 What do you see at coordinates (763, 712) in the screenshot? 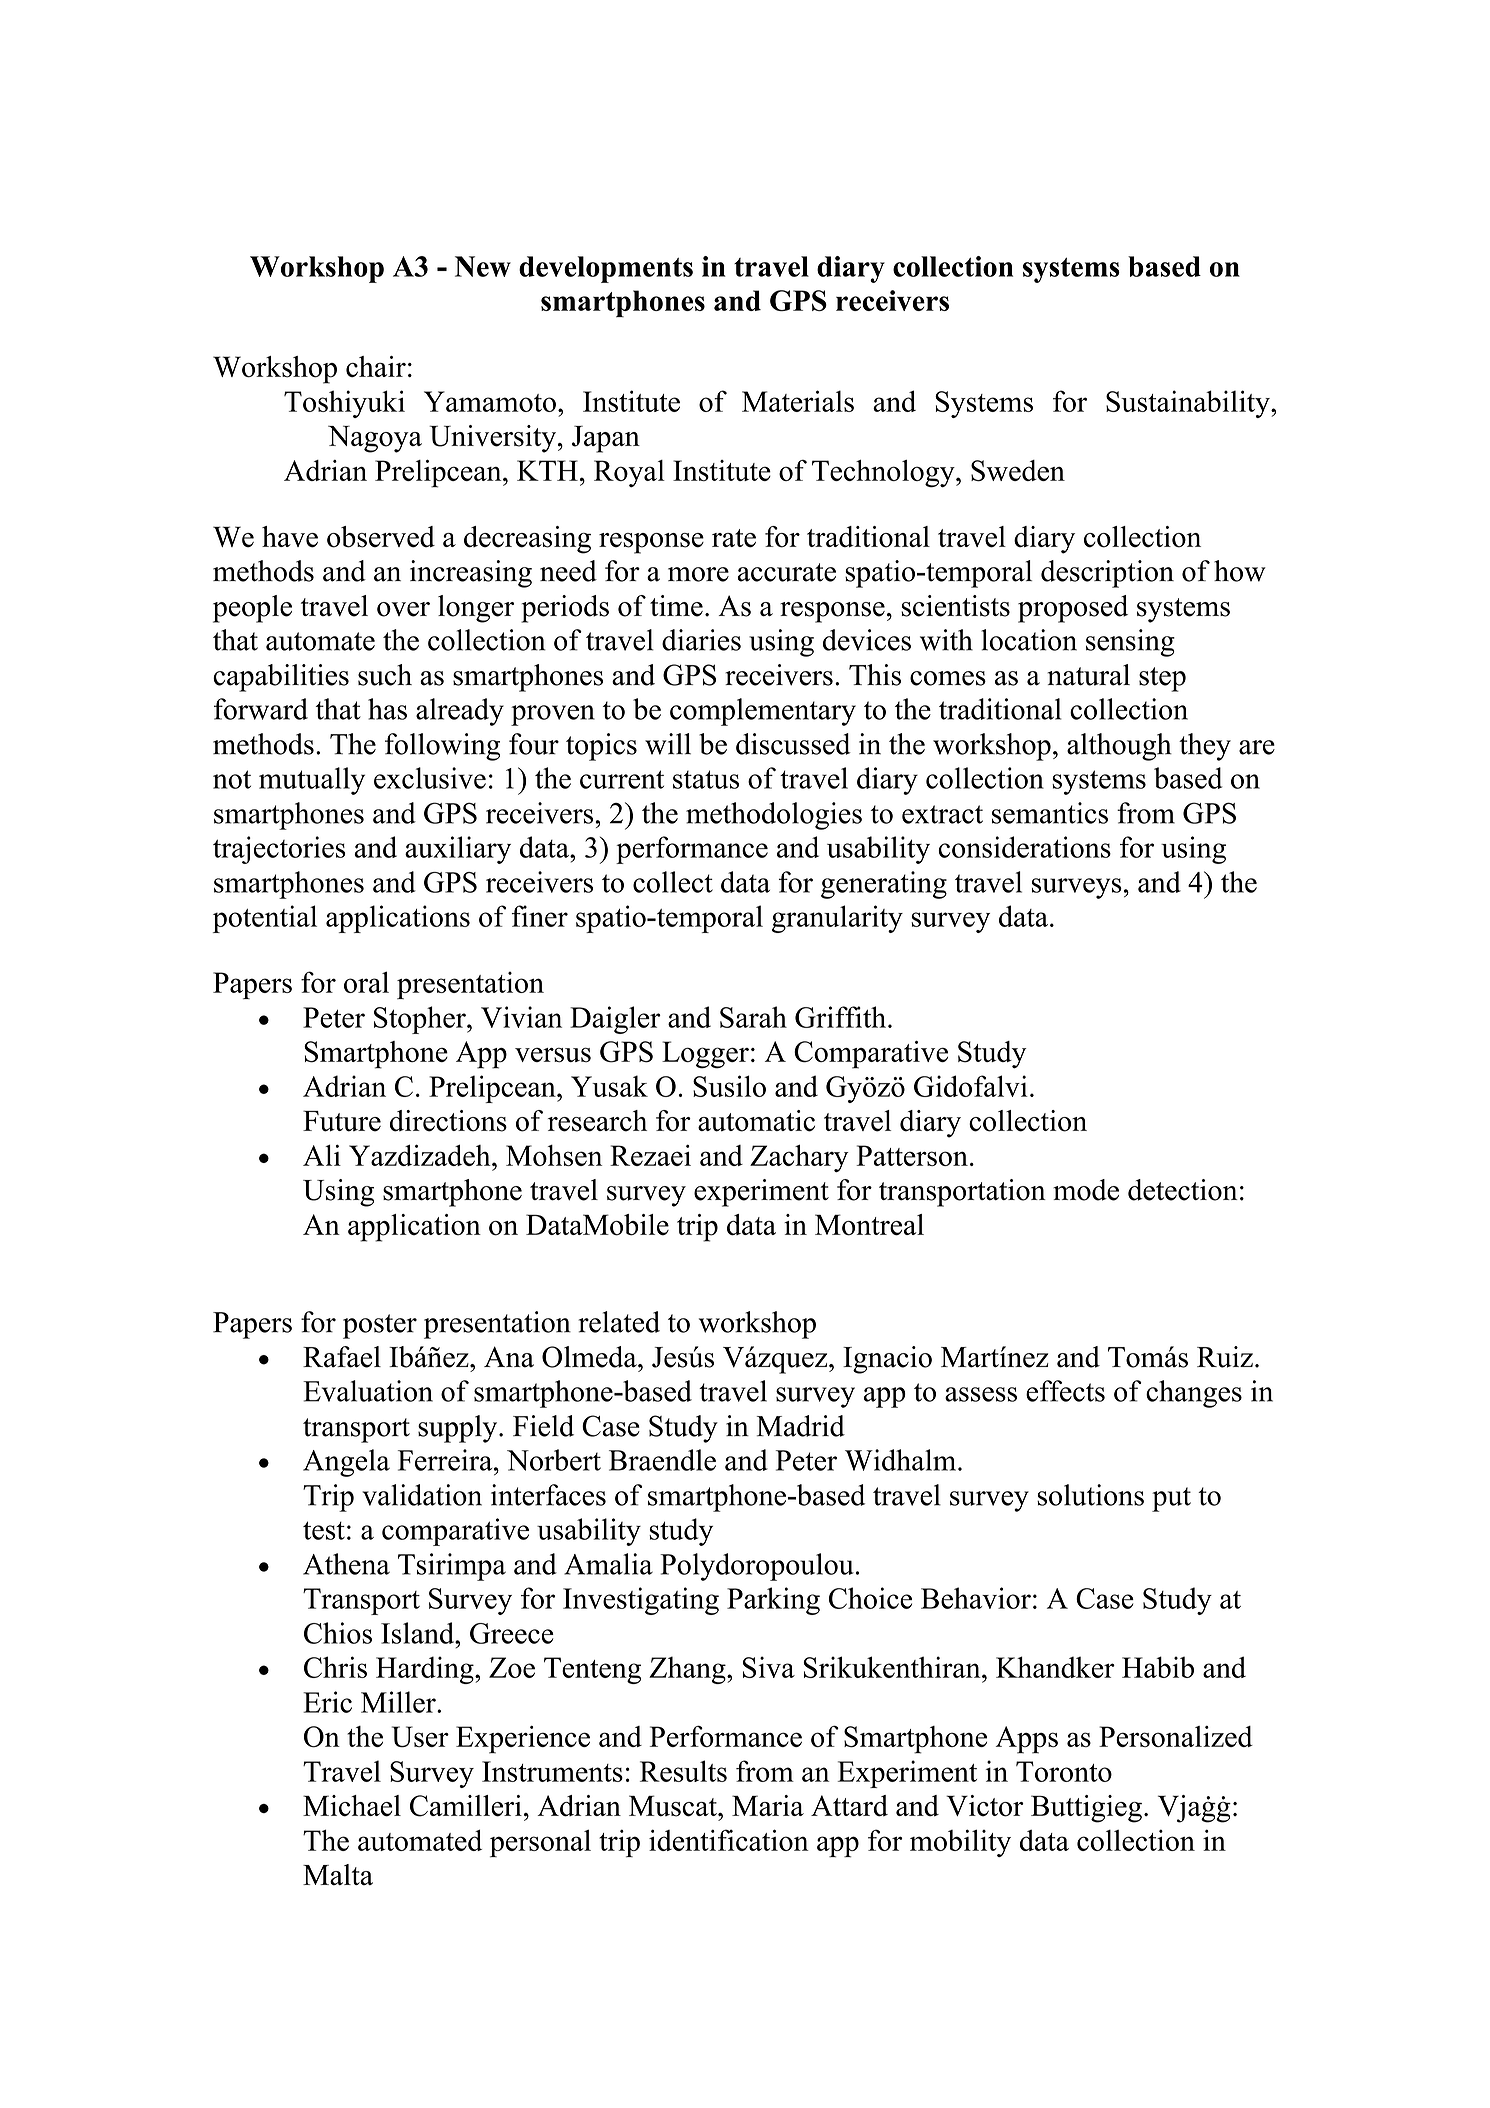
I see `complementary` at bounding box center [763, 712].
